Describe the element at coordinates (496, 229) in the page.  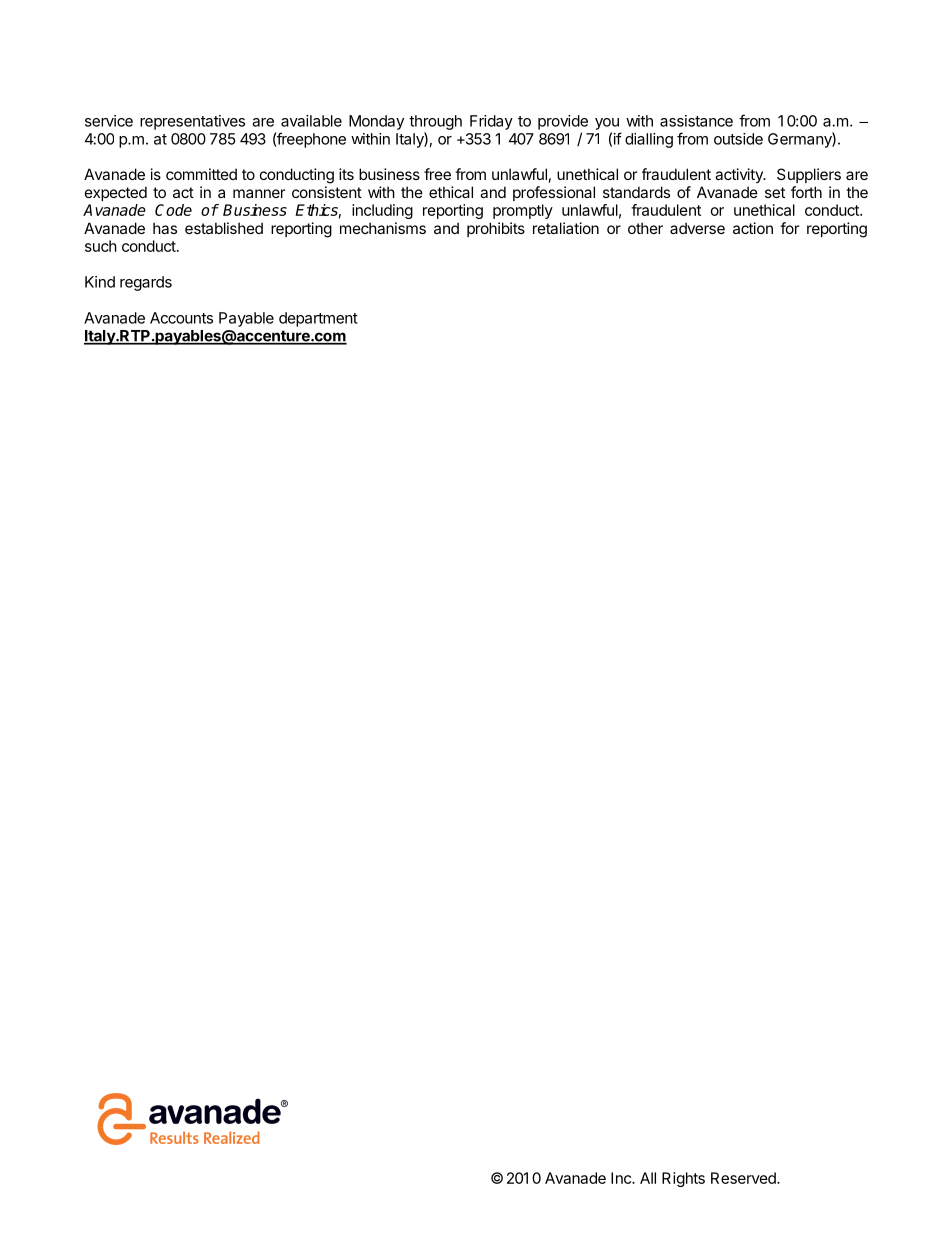
I see `prohibits` at that location.
